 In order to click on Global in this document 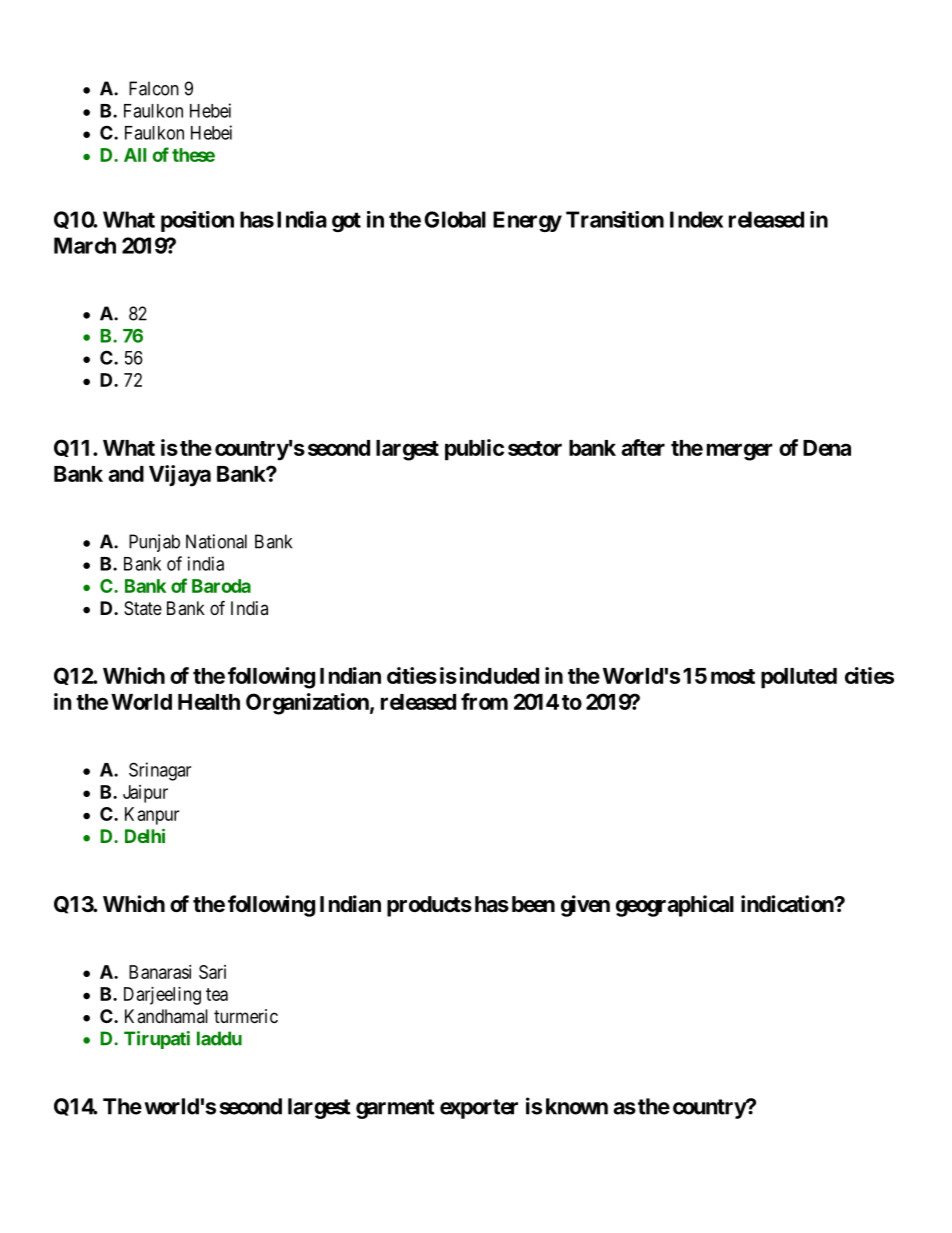, I will do `click(455, 219)`.
